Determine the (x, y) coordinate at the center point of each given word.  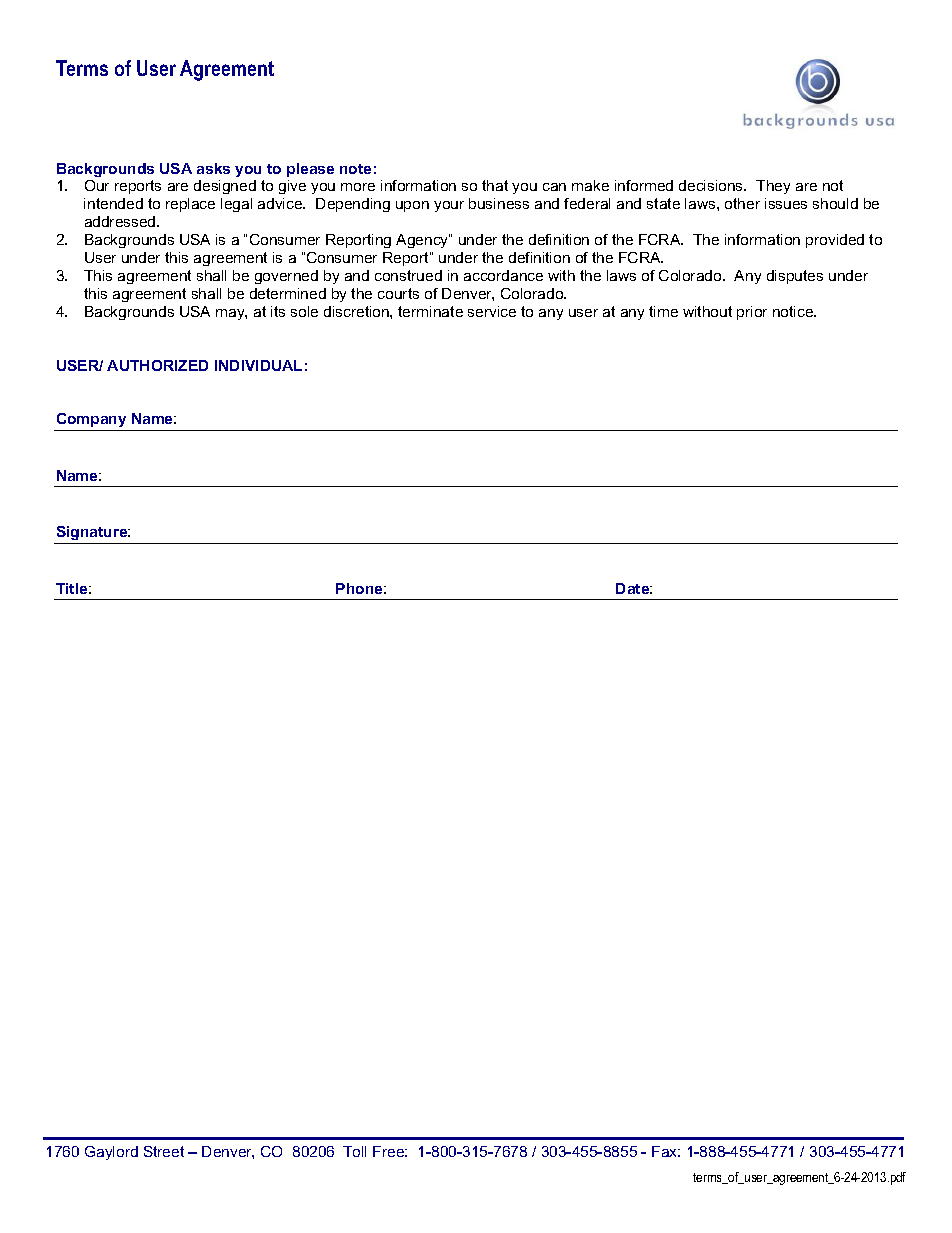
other (742, 203)
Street (164, 1151)
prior (752, 313)
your (449, 206)
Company (91, 420)
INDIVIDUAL (258, 365)
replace (190, 205)
